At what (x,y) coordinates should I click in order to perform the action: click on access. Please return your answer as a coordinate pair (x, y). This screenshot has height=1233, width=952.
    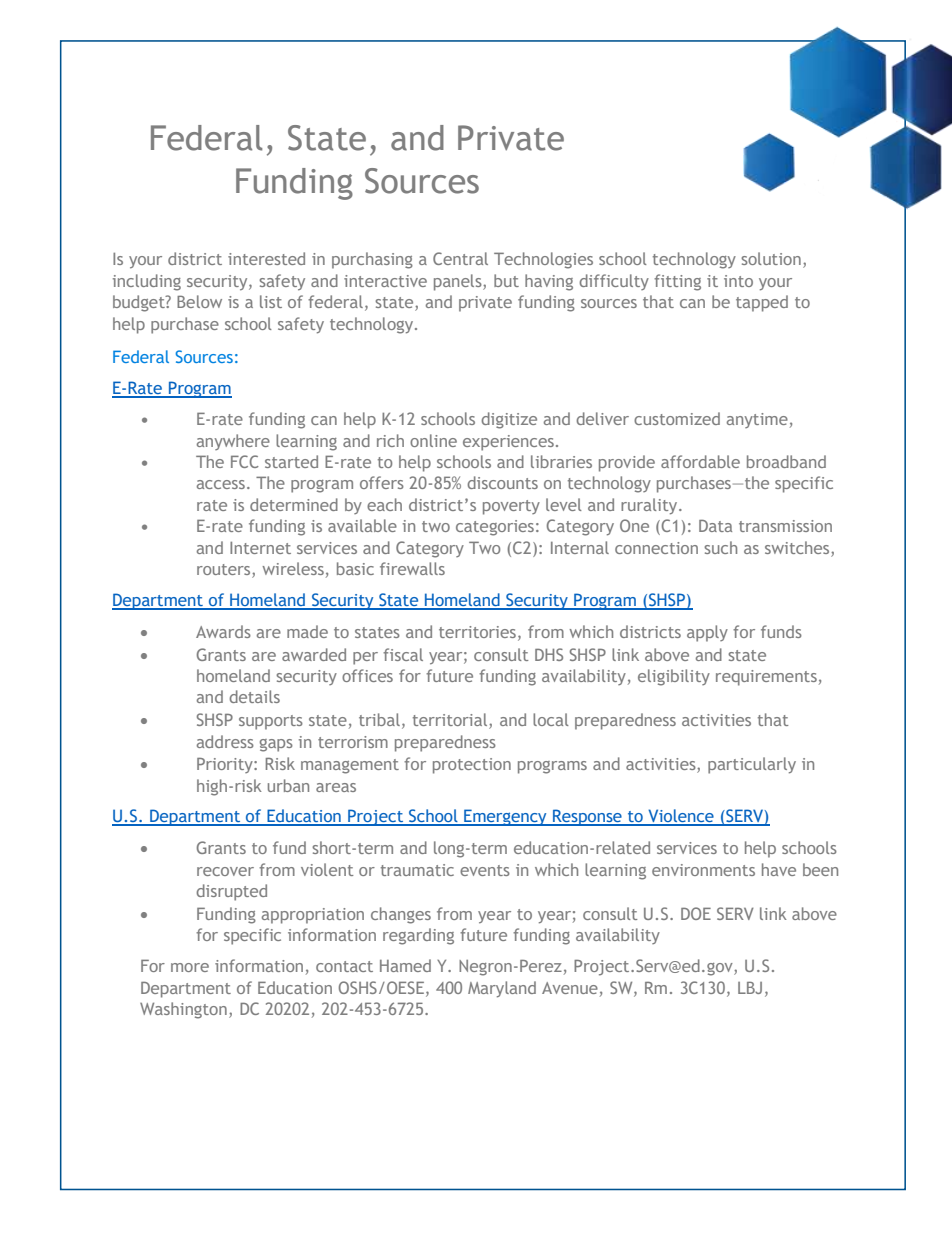
    Looking at the image, I should click on (221, 484).
